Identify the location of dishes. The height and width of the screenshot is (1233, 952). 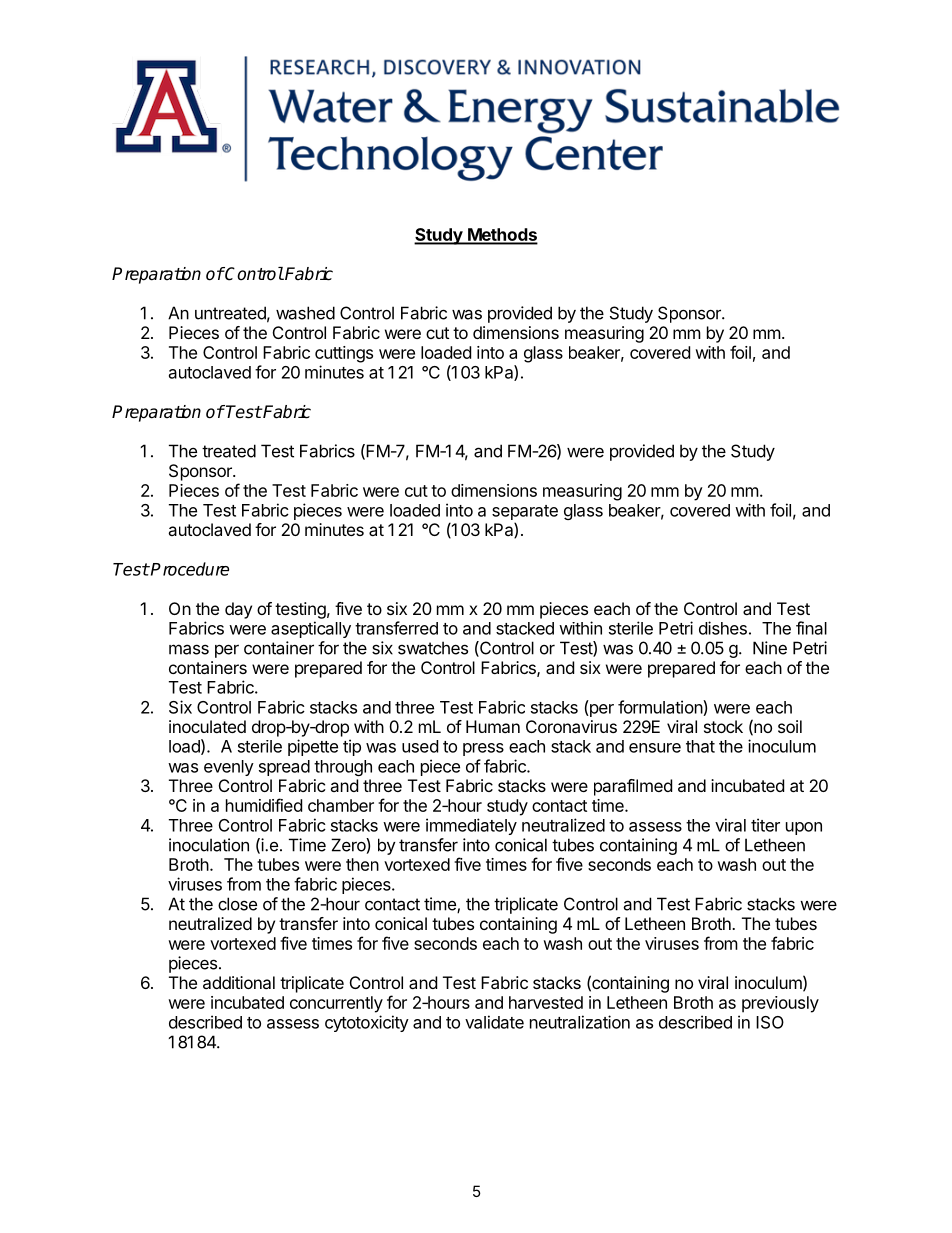
(723, 628).
